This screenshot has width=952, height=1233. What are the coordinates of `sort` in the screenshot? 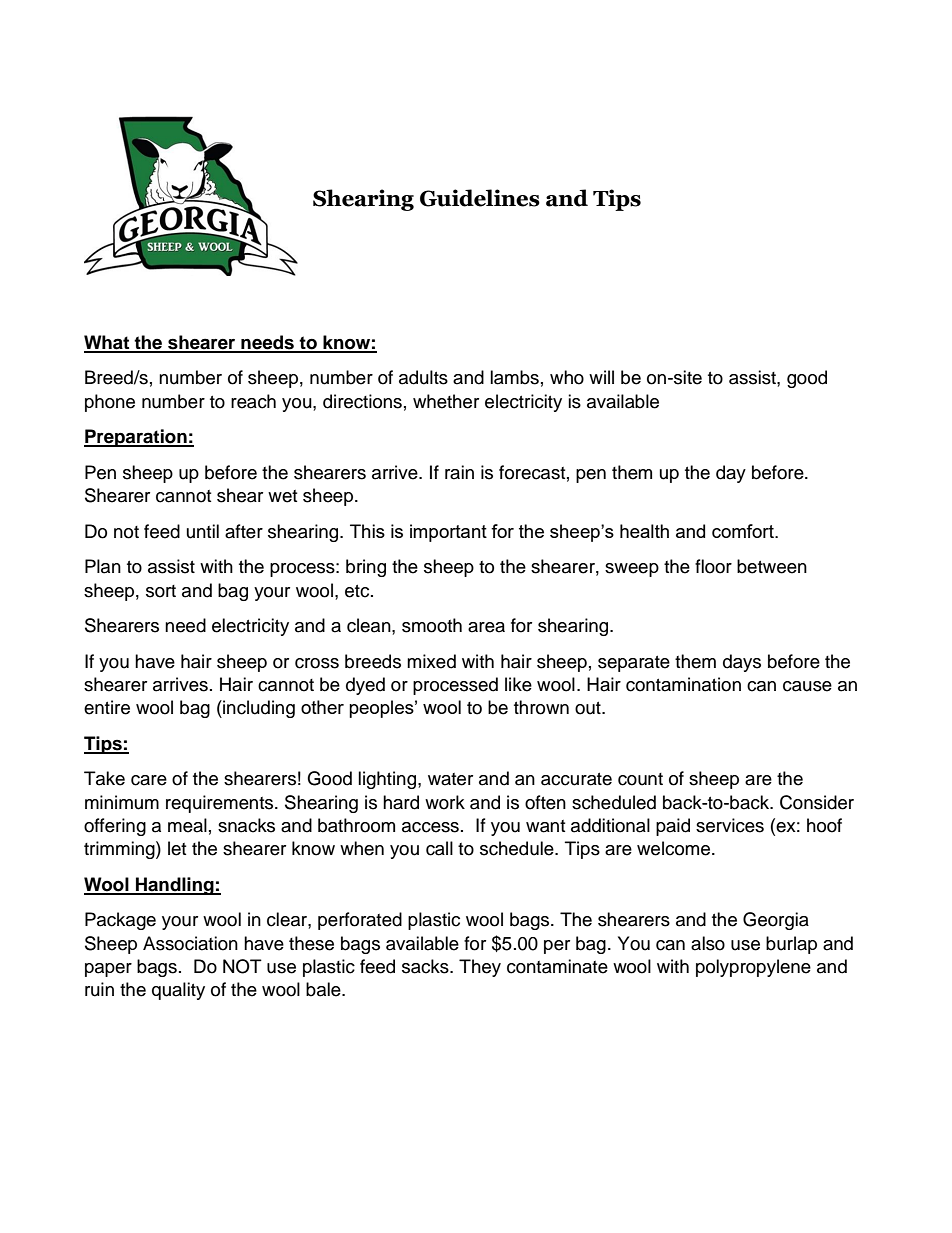 It's located at (161, 591).
